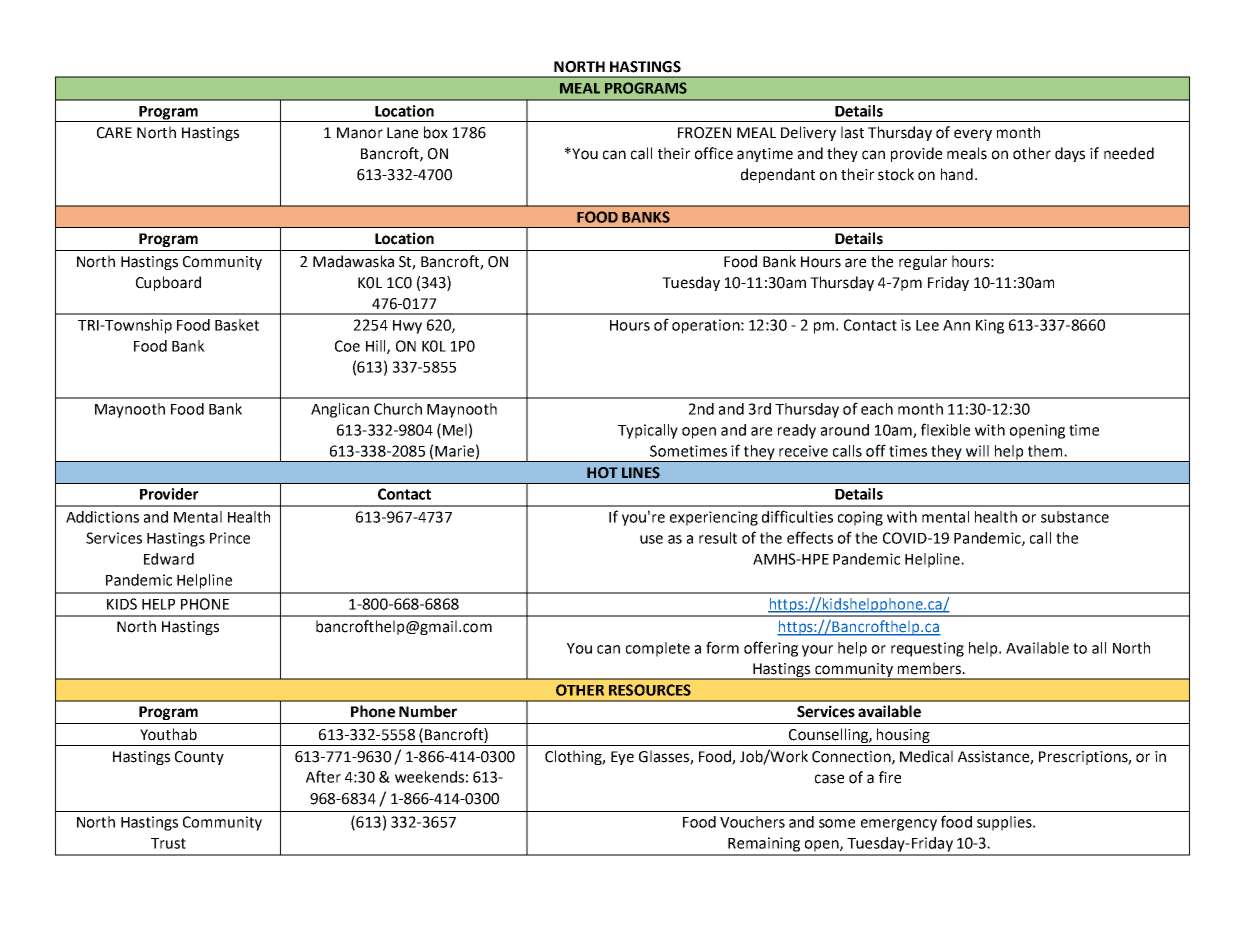  Describe the element at coordinates (973, 135) in the page. I see `every` at that location.
